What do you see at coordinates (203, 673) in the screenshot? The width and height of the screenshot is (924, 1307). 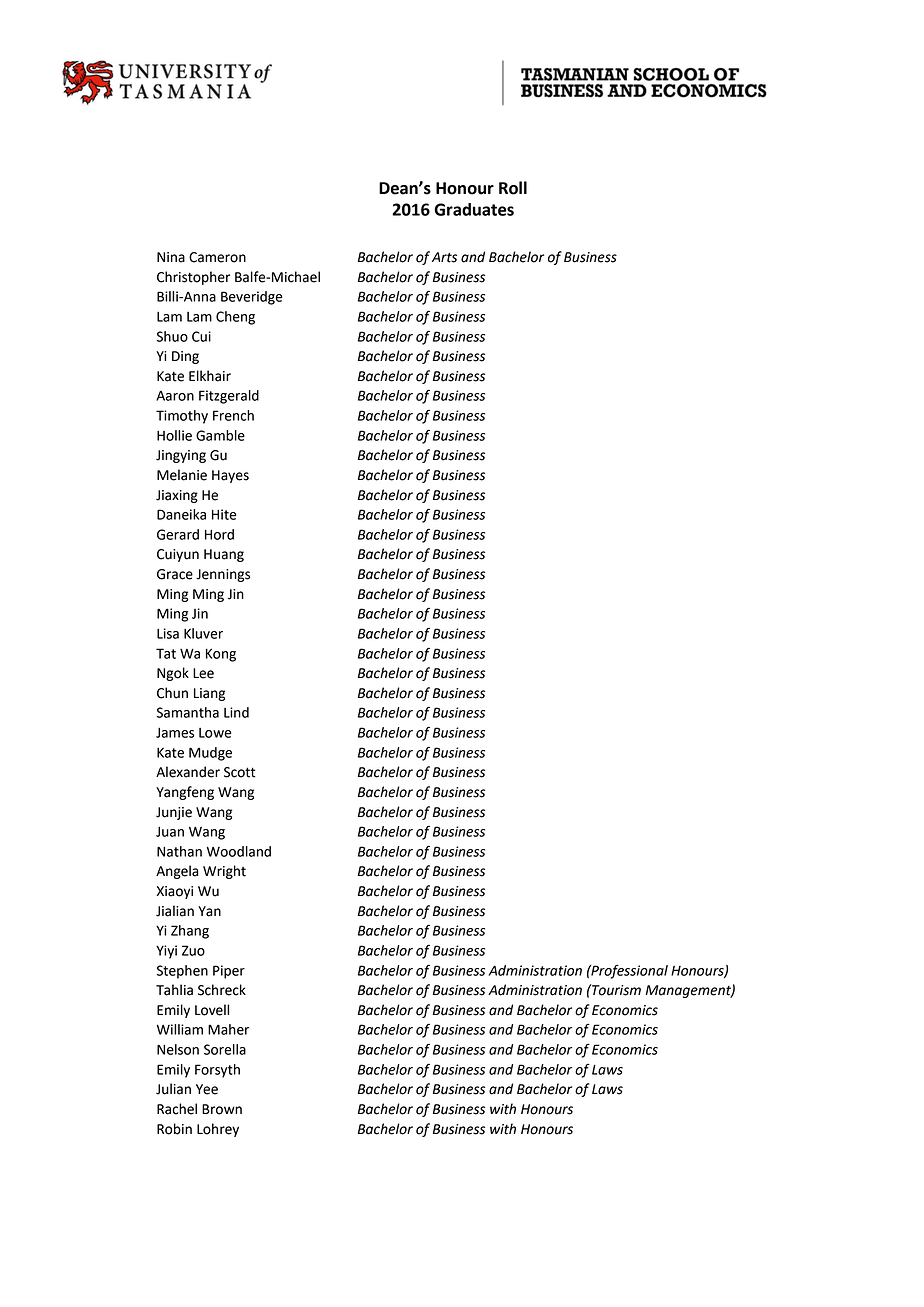 I see `Lee` at bounding box center [203, 673].
